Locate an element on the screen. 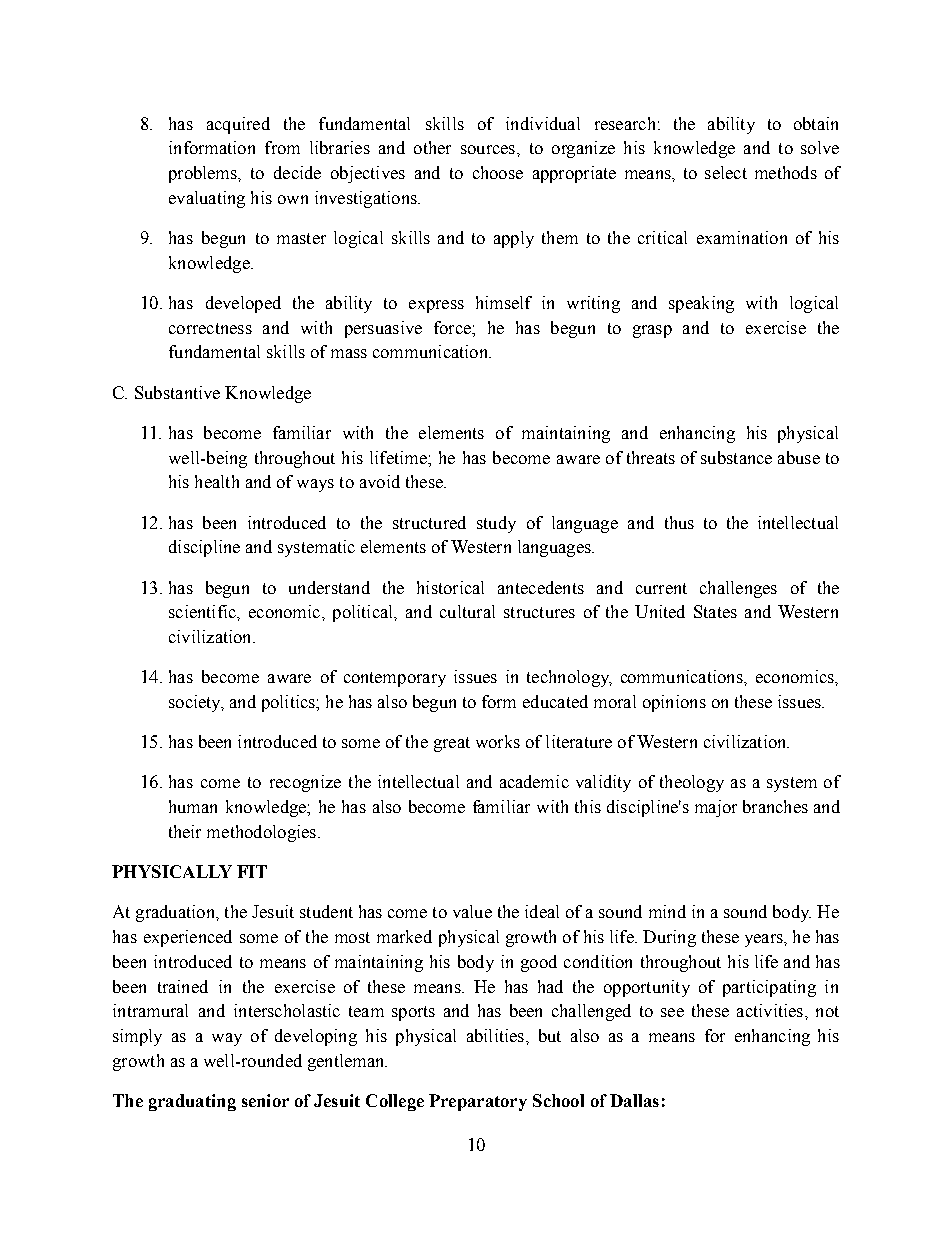 The height and width of the screenshot is (1233, 952). substance is located at coordinates (736, 457).
